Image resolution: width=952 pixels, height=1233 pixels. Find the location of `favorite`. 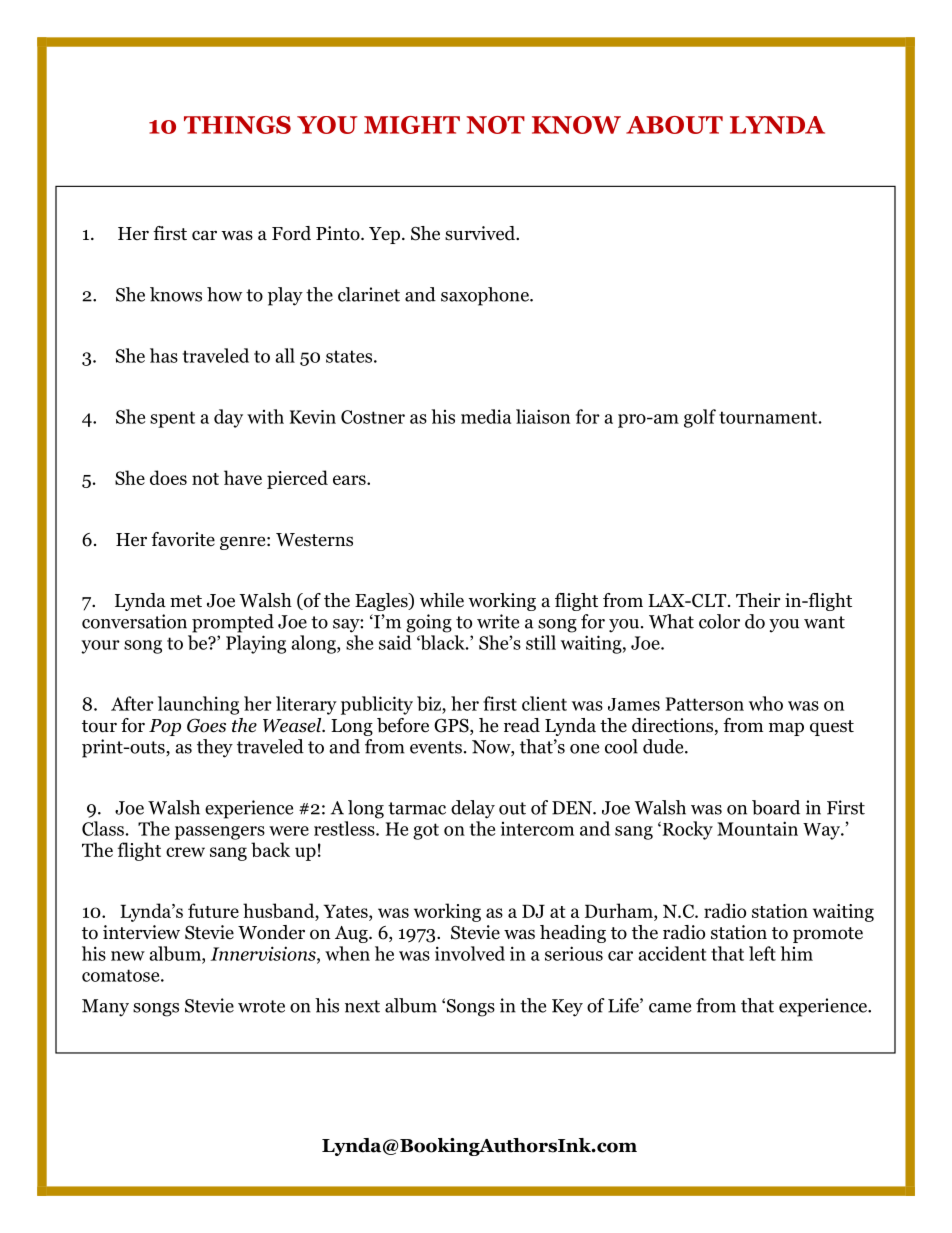

favorite is located at coordinates (183, 539).
